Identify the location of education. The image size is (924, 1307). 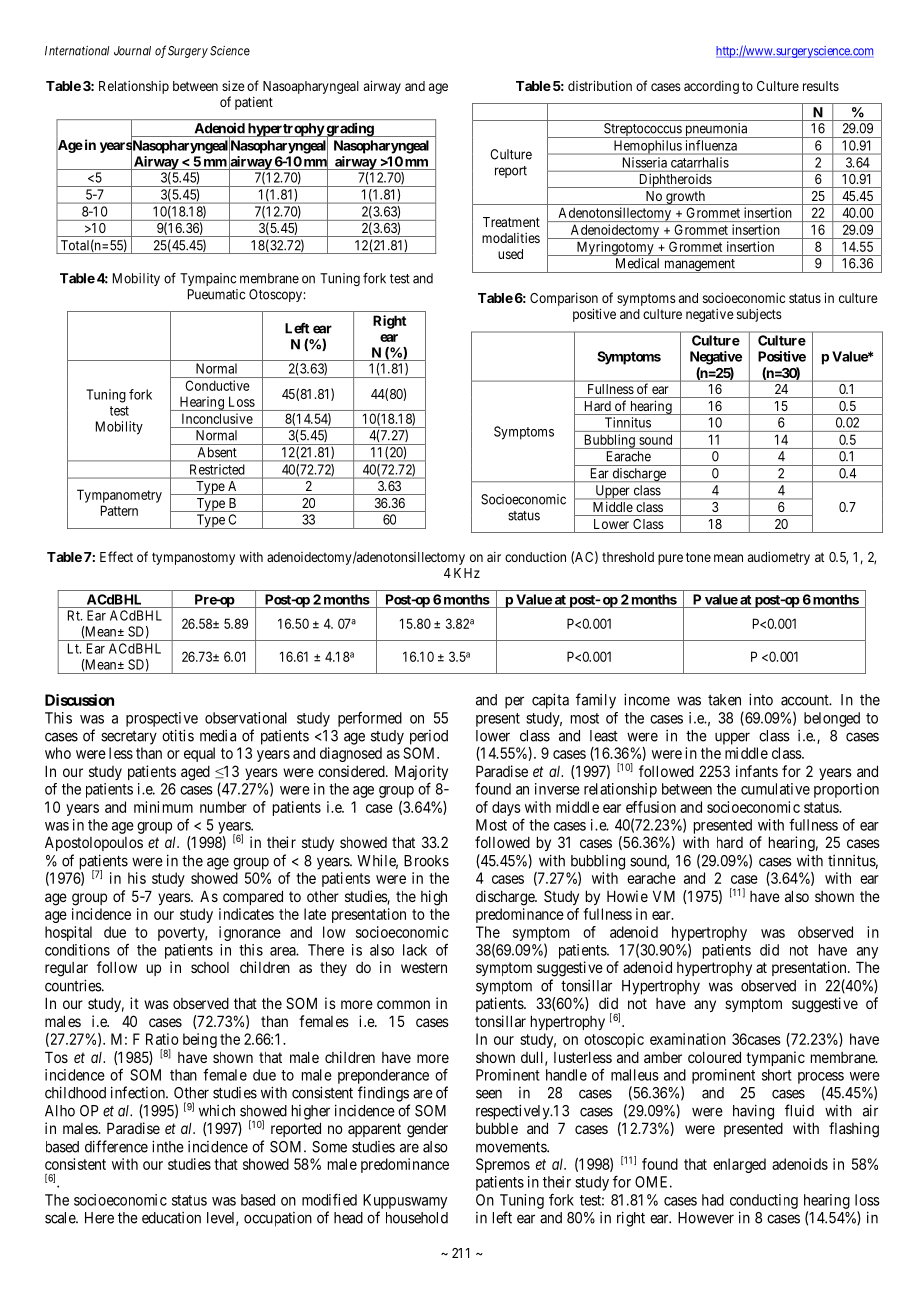
(171, 1218).
